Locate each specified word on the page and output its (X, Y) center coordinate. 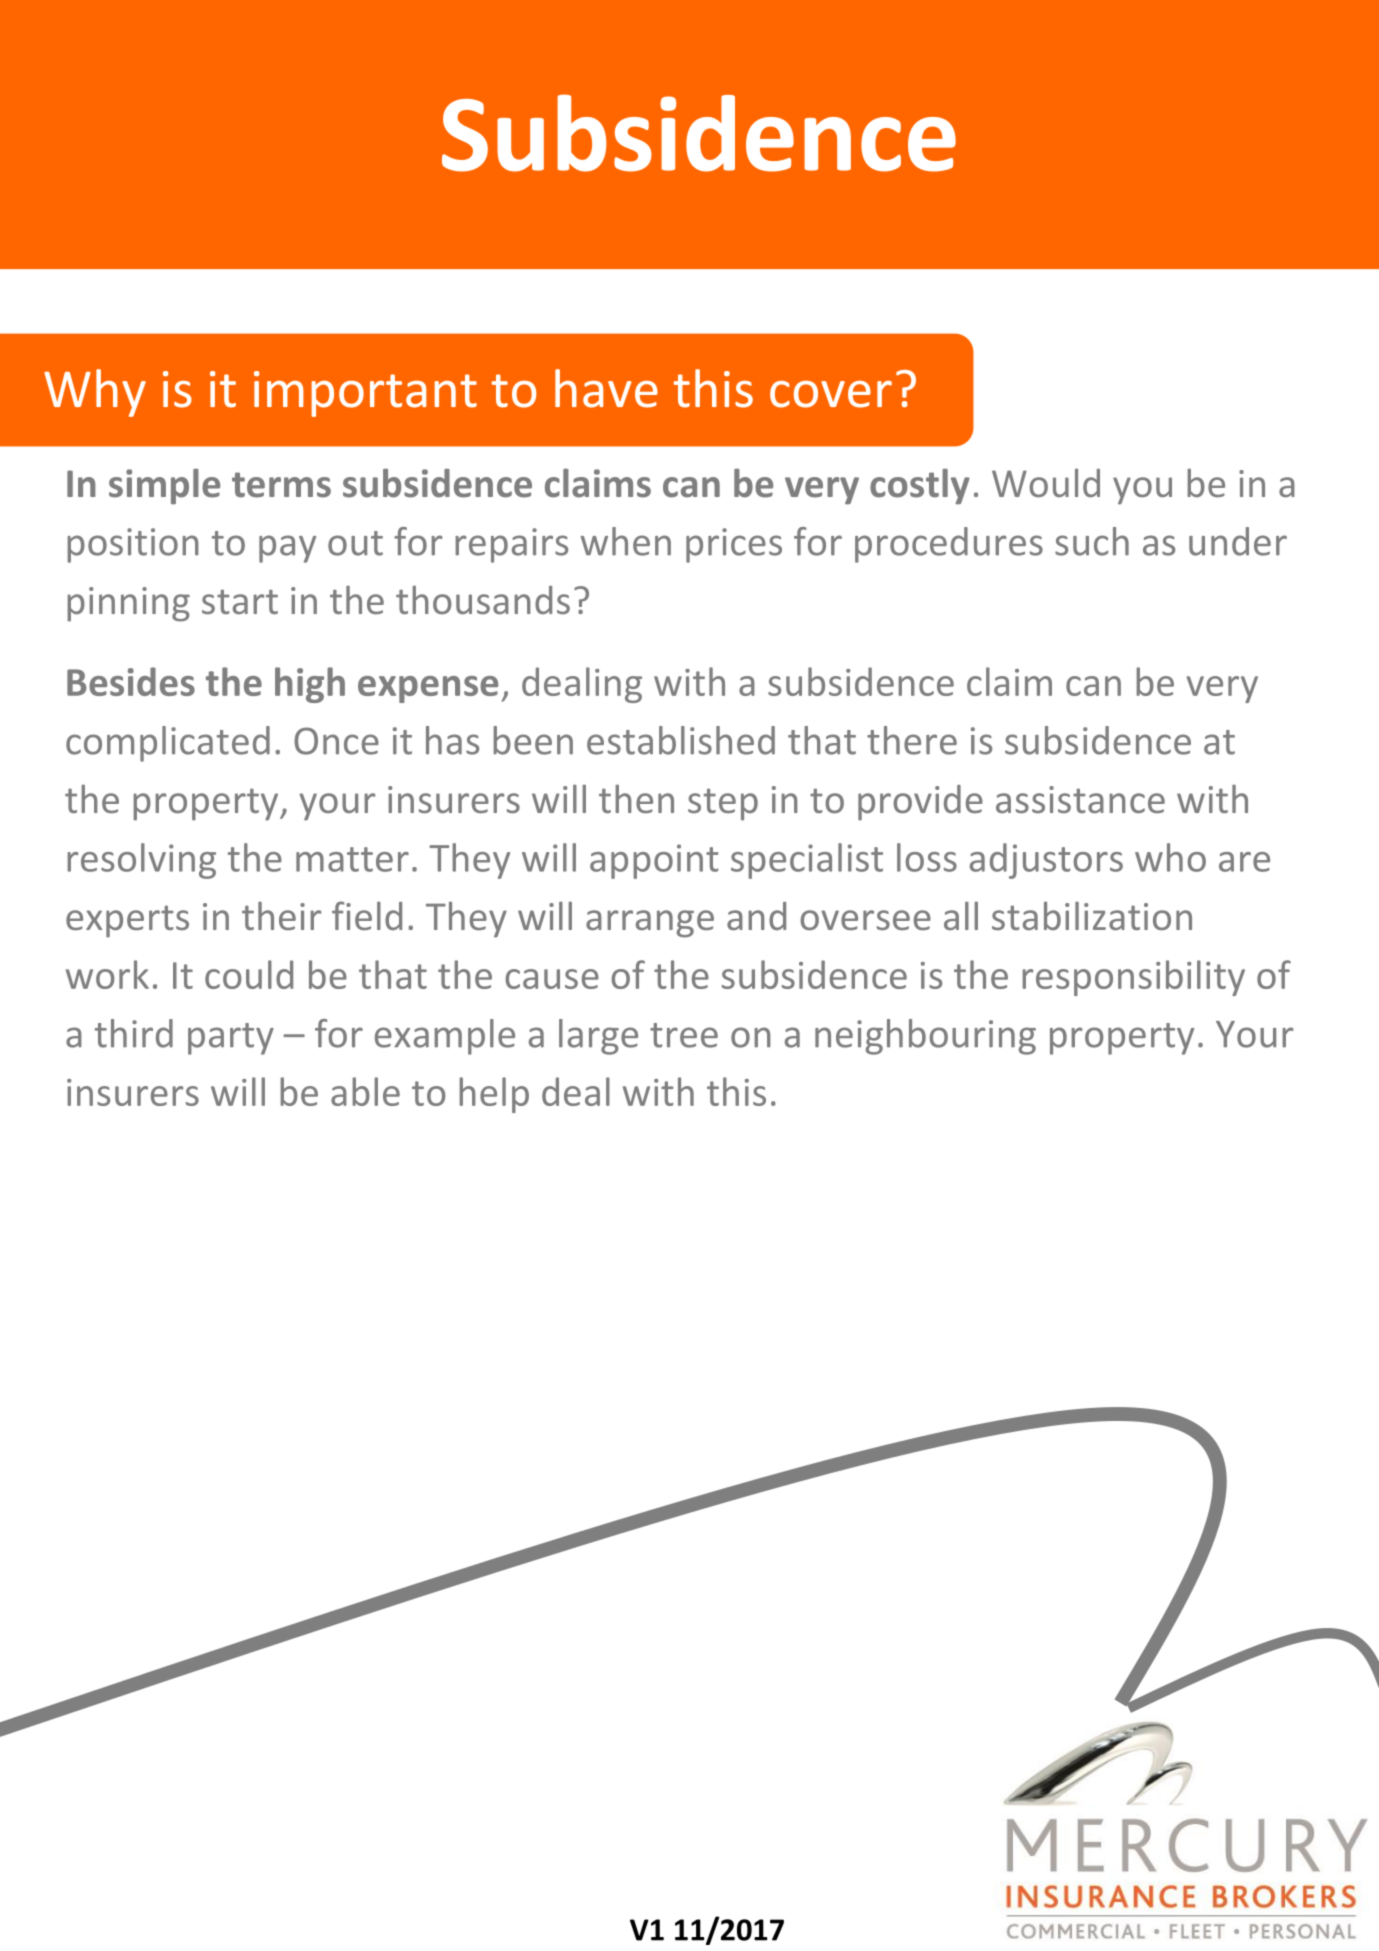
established (681, 740)
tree (684, 1035)
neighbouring (925, 1037)
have (606, 388)
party (231, 1039)
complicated (168, 744)
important (365, 394)
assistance (1080, 799)
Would (1046, 483)
